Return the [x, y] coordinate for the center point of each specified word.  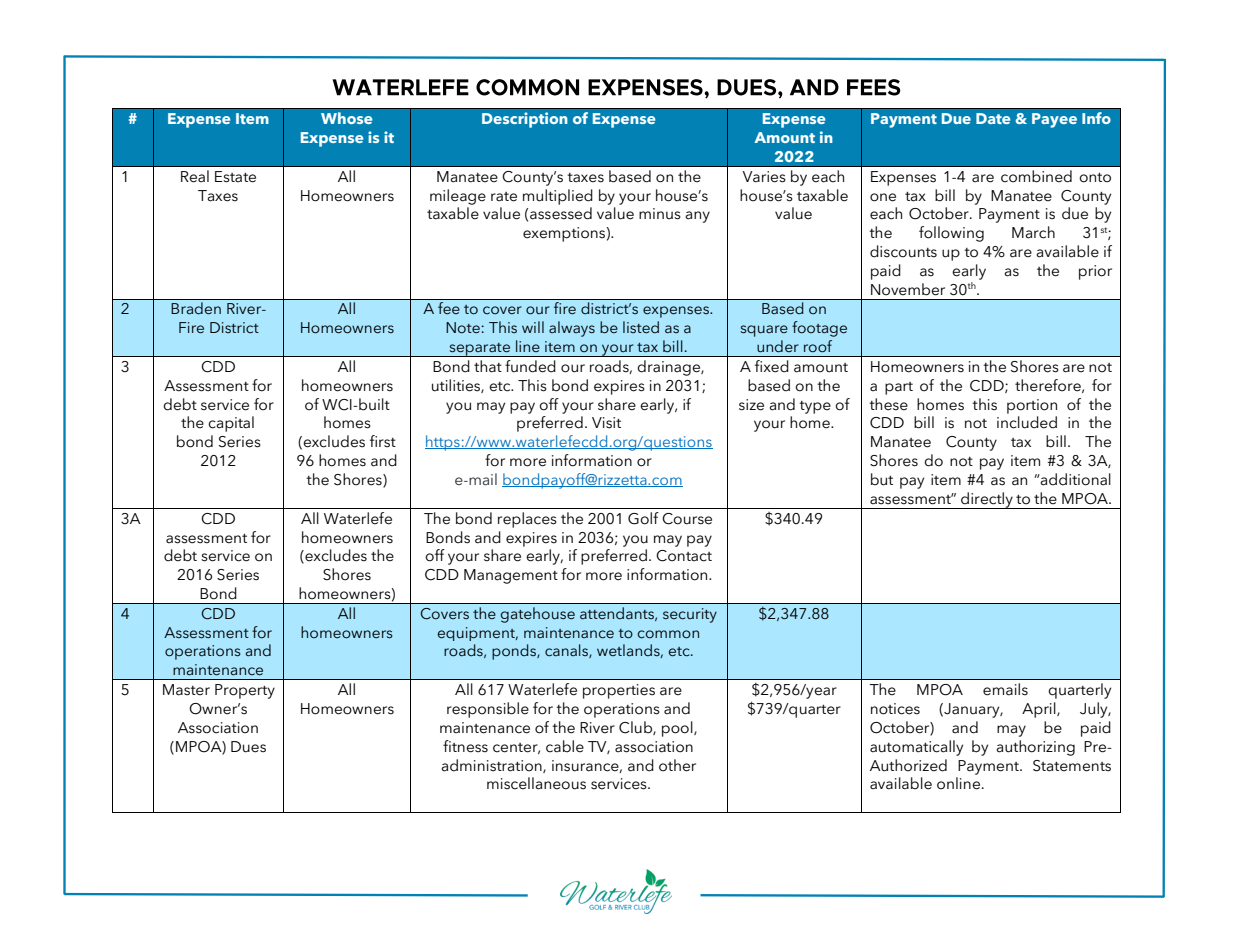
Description [525, 120]
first [383, 441]
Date [993, 118]
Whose [347, 118]
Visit [606, 423]
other [677, 765]
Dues [248, 747]
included [1027, 422]
